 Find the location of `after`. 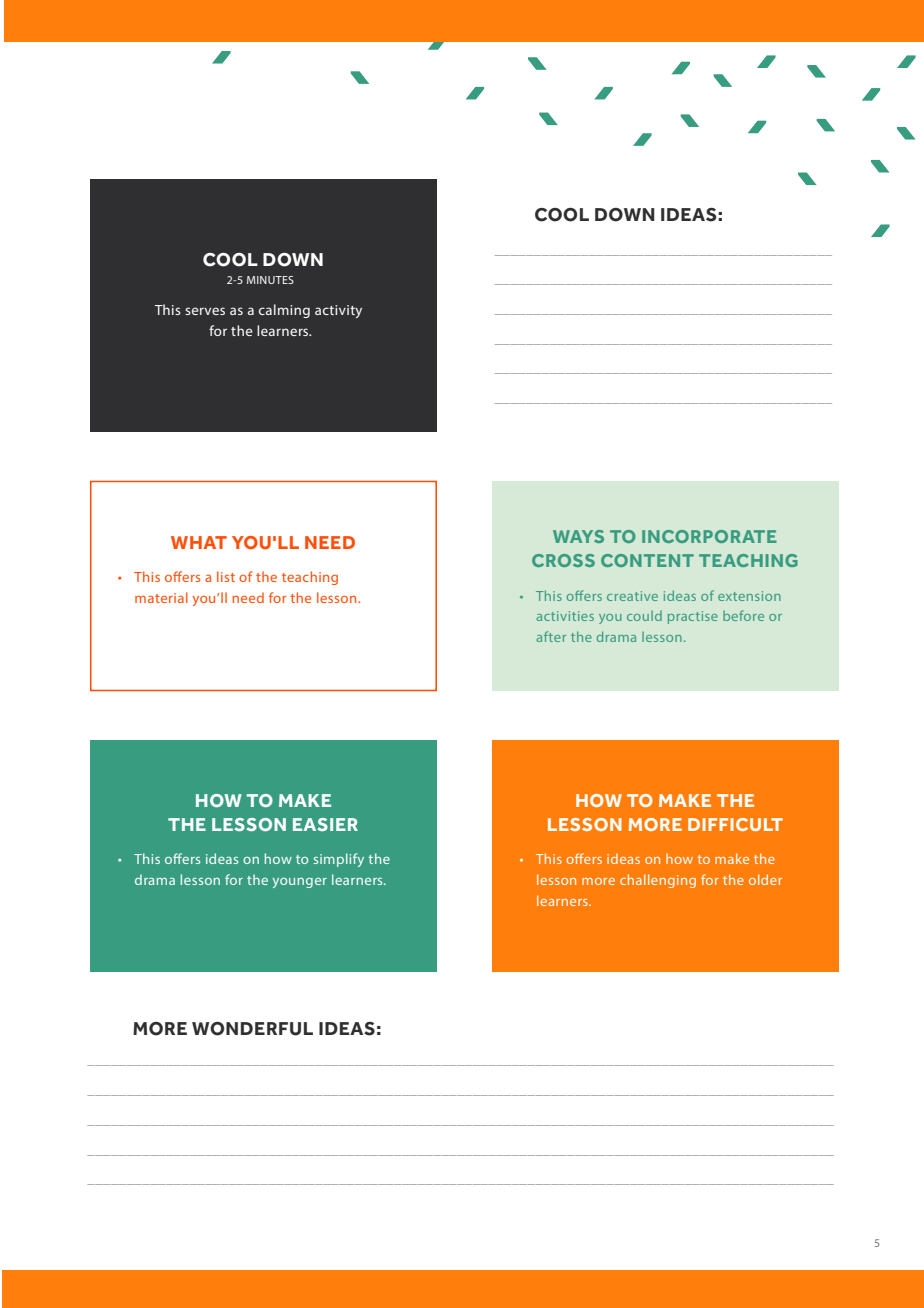

after is located at coordinates (551, 636).
